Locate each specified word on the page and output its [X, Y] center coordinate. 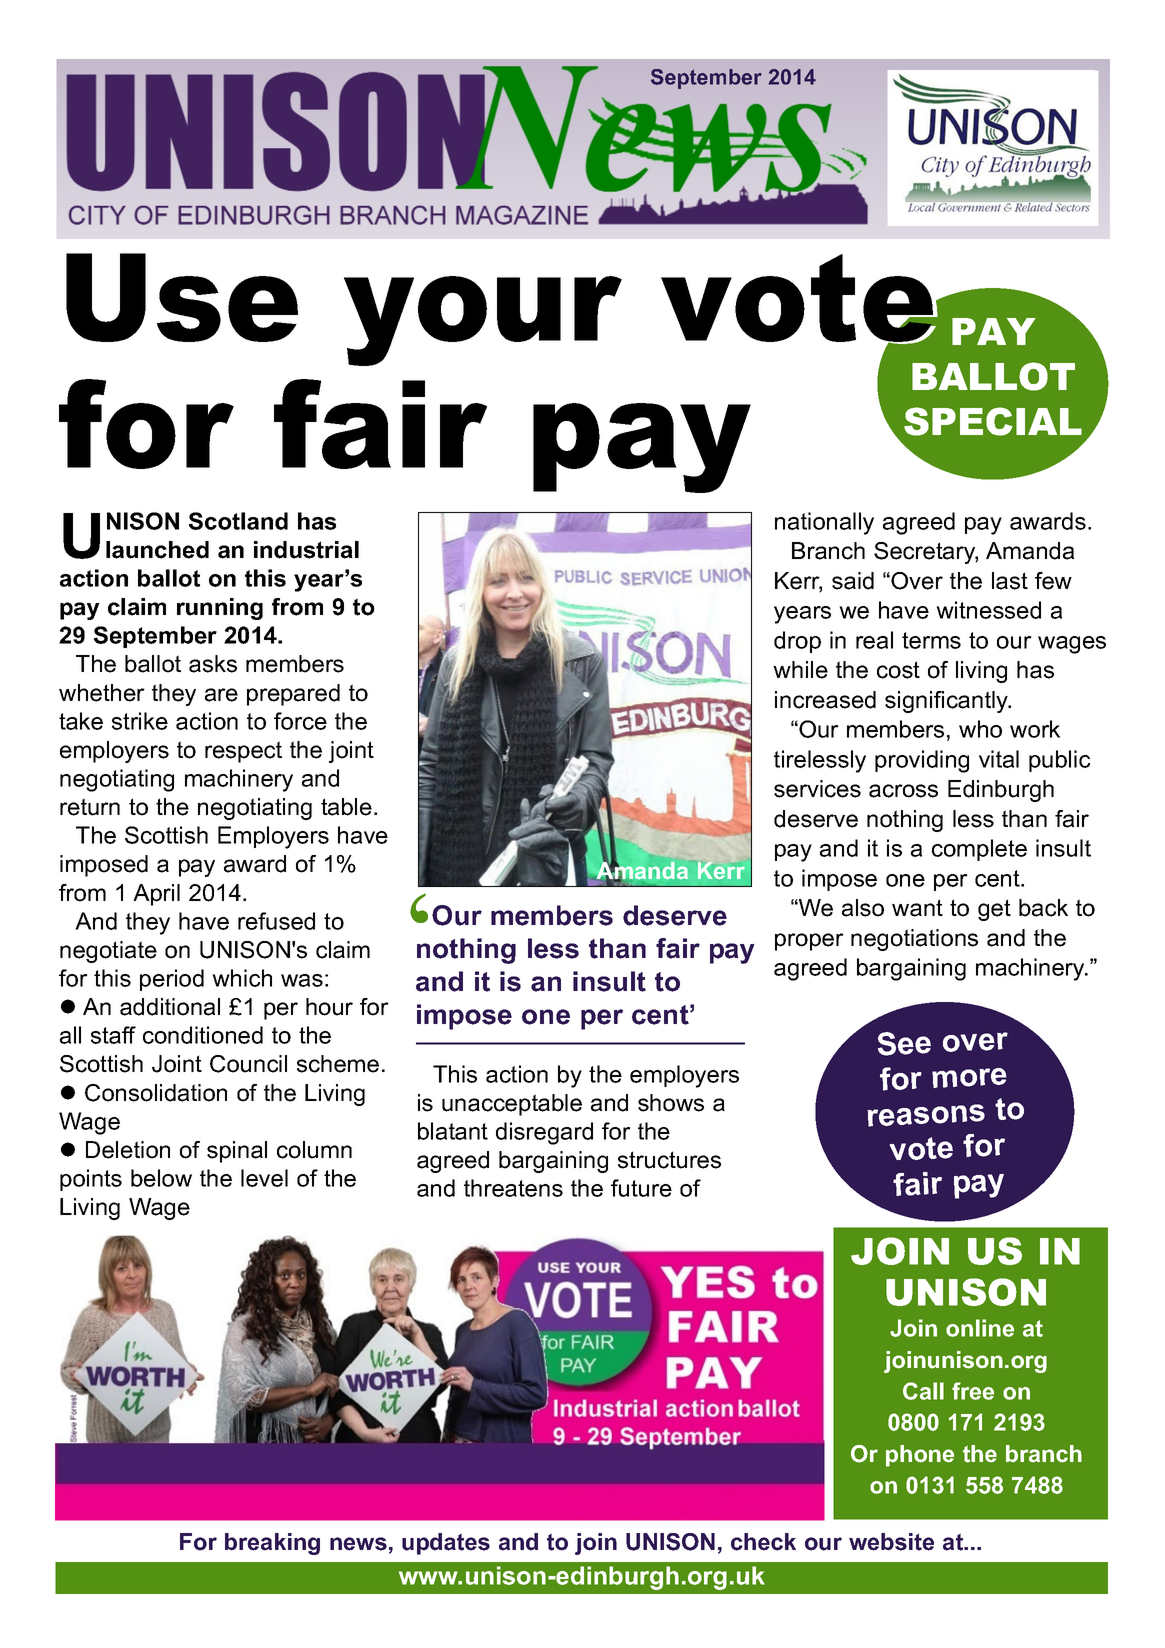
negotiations [914, 940]
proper [809, 942]
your [484, 321]
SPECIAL [993, 421]
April [156, 895]
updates [446, 1544]
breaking [272, 1544]
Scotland [238, 521]
